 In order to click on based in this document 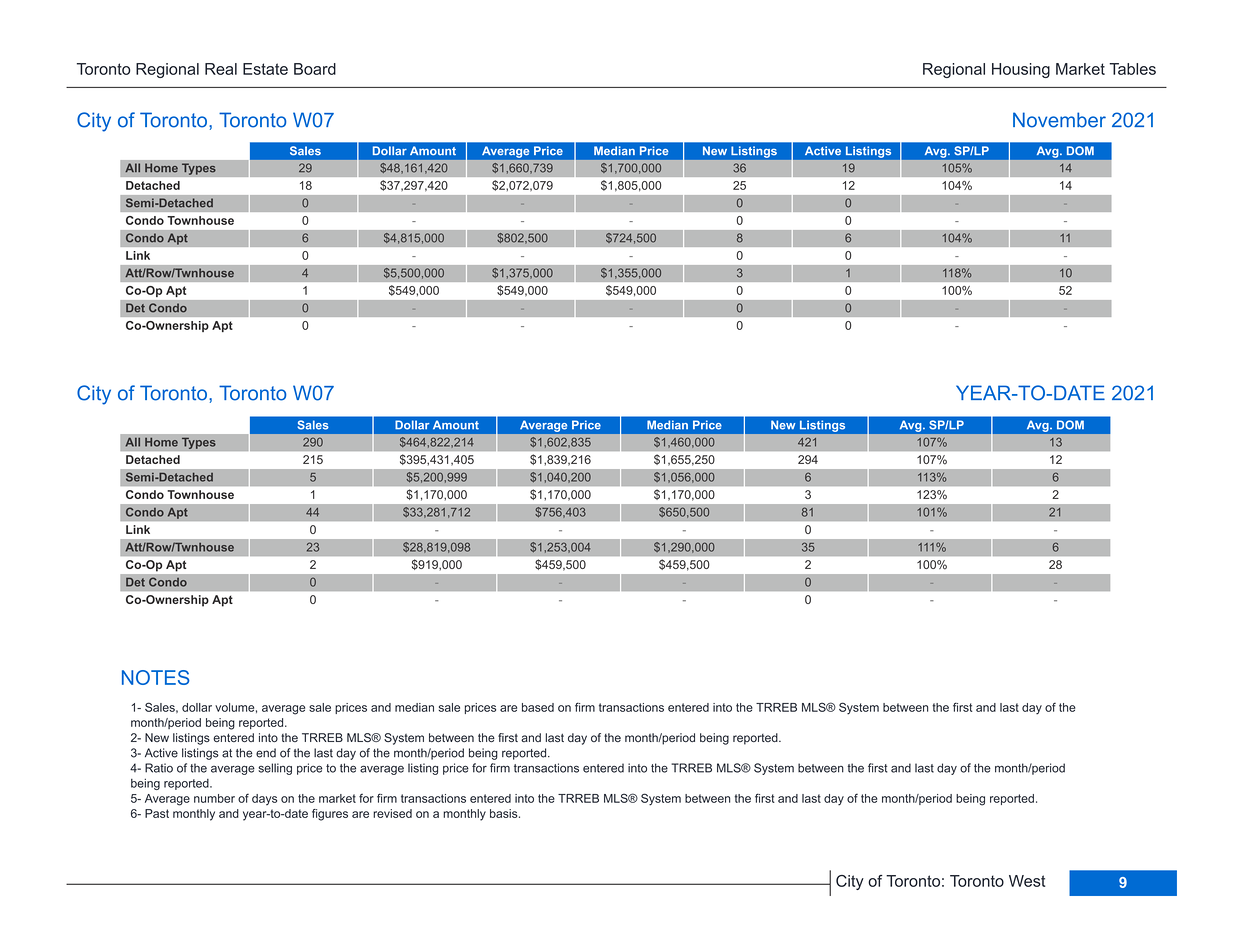, I will do `click(538, 707)`.
